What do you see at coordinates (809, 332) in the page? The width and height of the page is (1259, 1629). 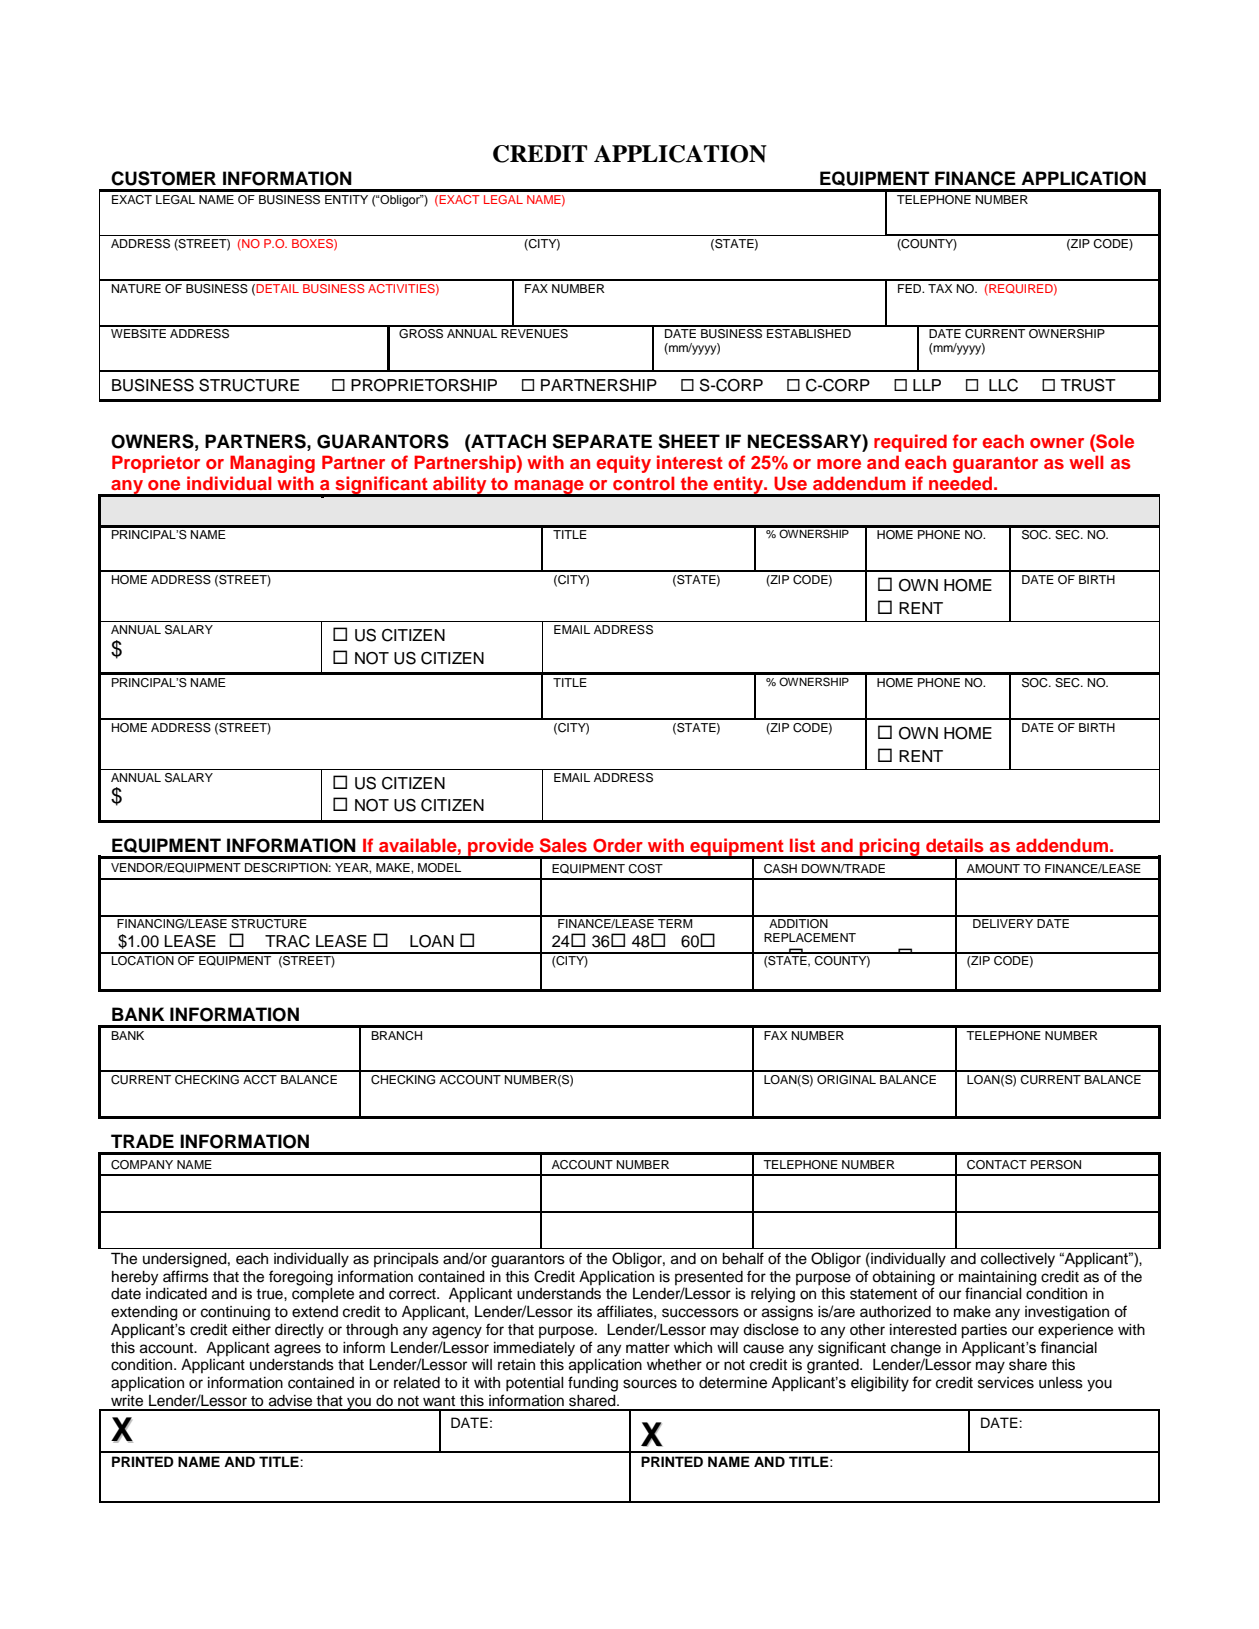 I see `ESTABLISHED` at bounding box center [809, 332].
